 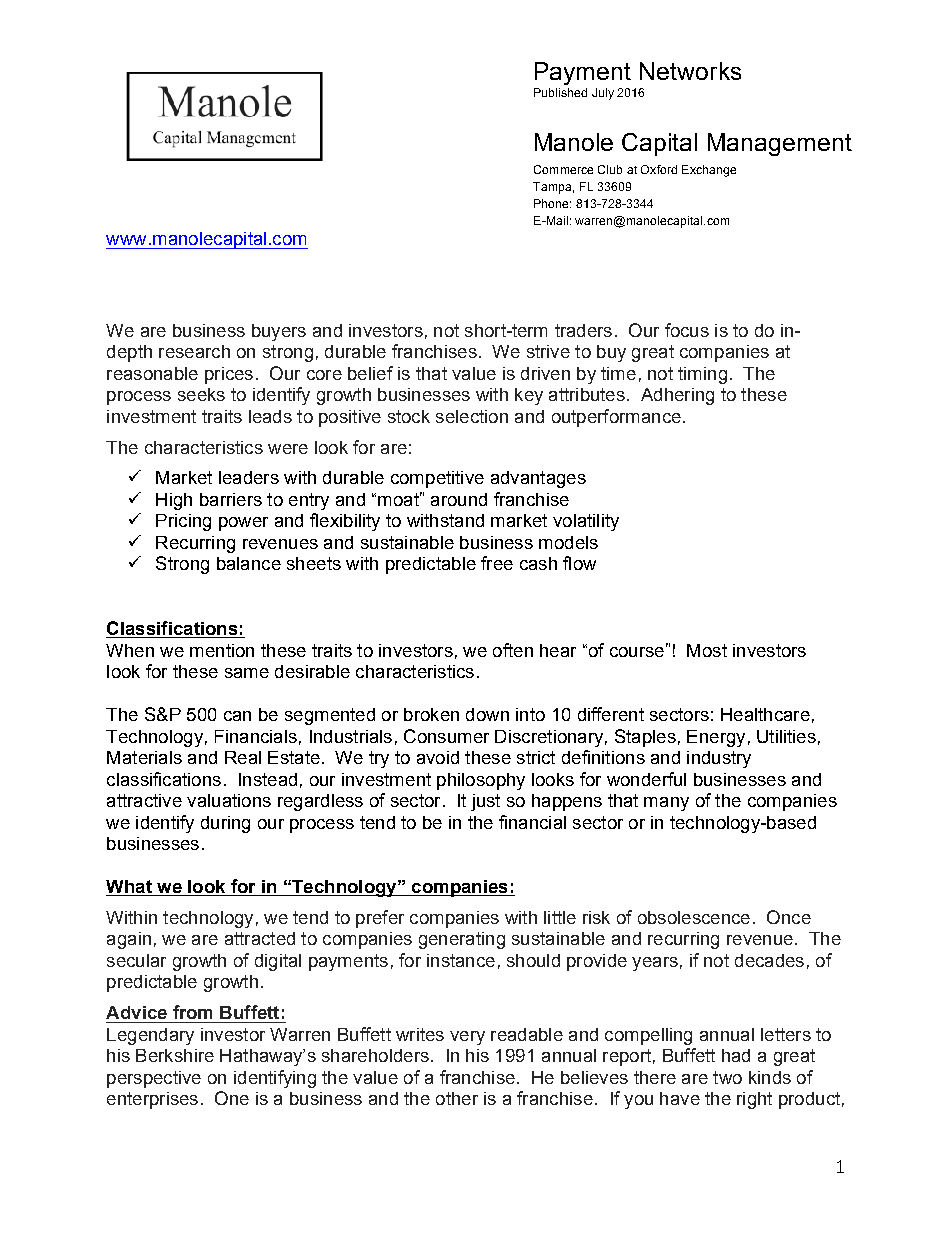 I want to click on Published, so click(x=560, y=92).
